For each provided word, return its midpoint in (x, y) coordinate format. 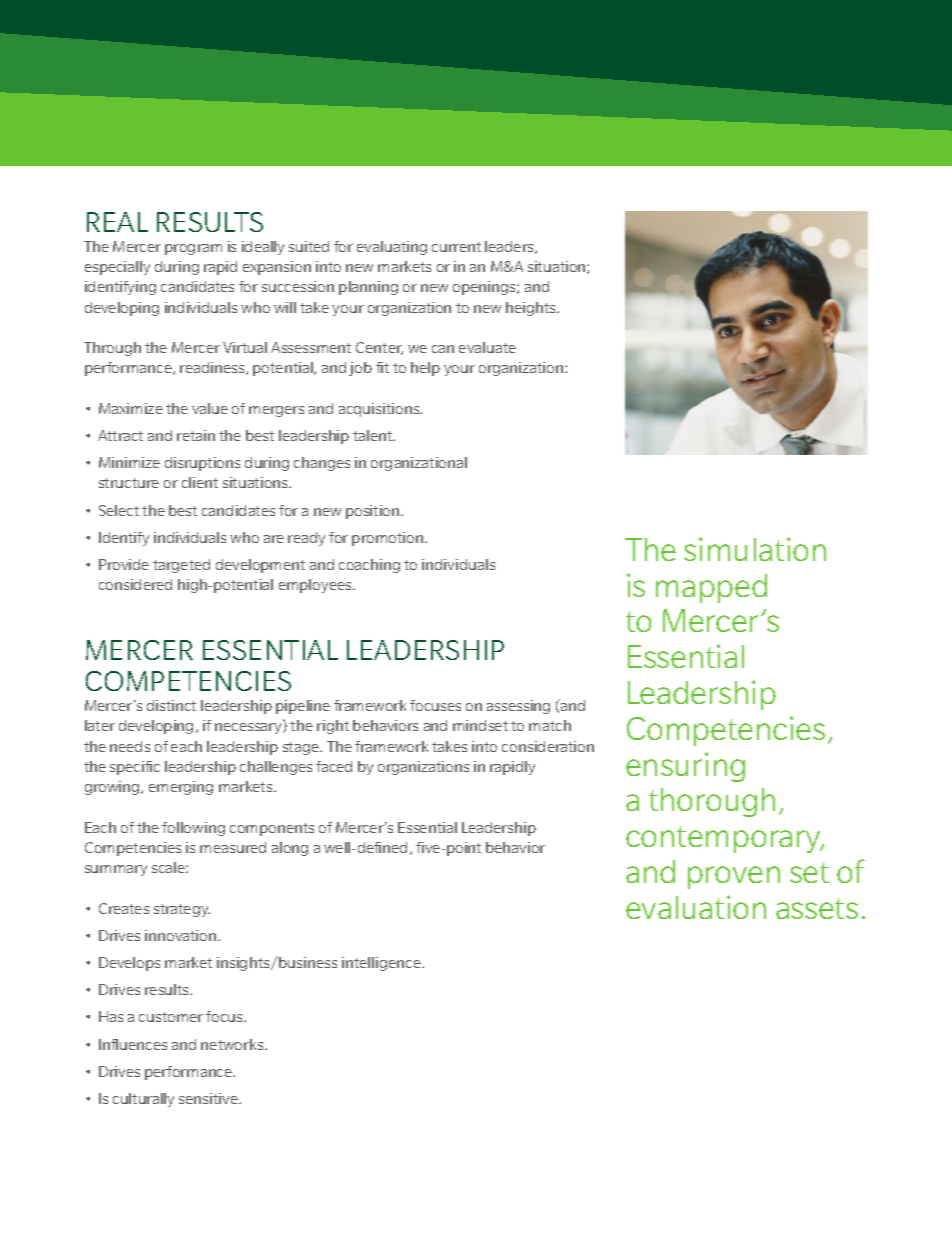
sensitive (209, 1098)
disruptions (202, 464)
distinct (171, 705)
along (290, 849)
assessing (518, 707)
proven (734, 877)
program (193, 249)
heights (532, 309)
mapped (711, 588)
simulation (755, 549)
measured (233, 847)
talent (374, 435)
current (456, 247)
